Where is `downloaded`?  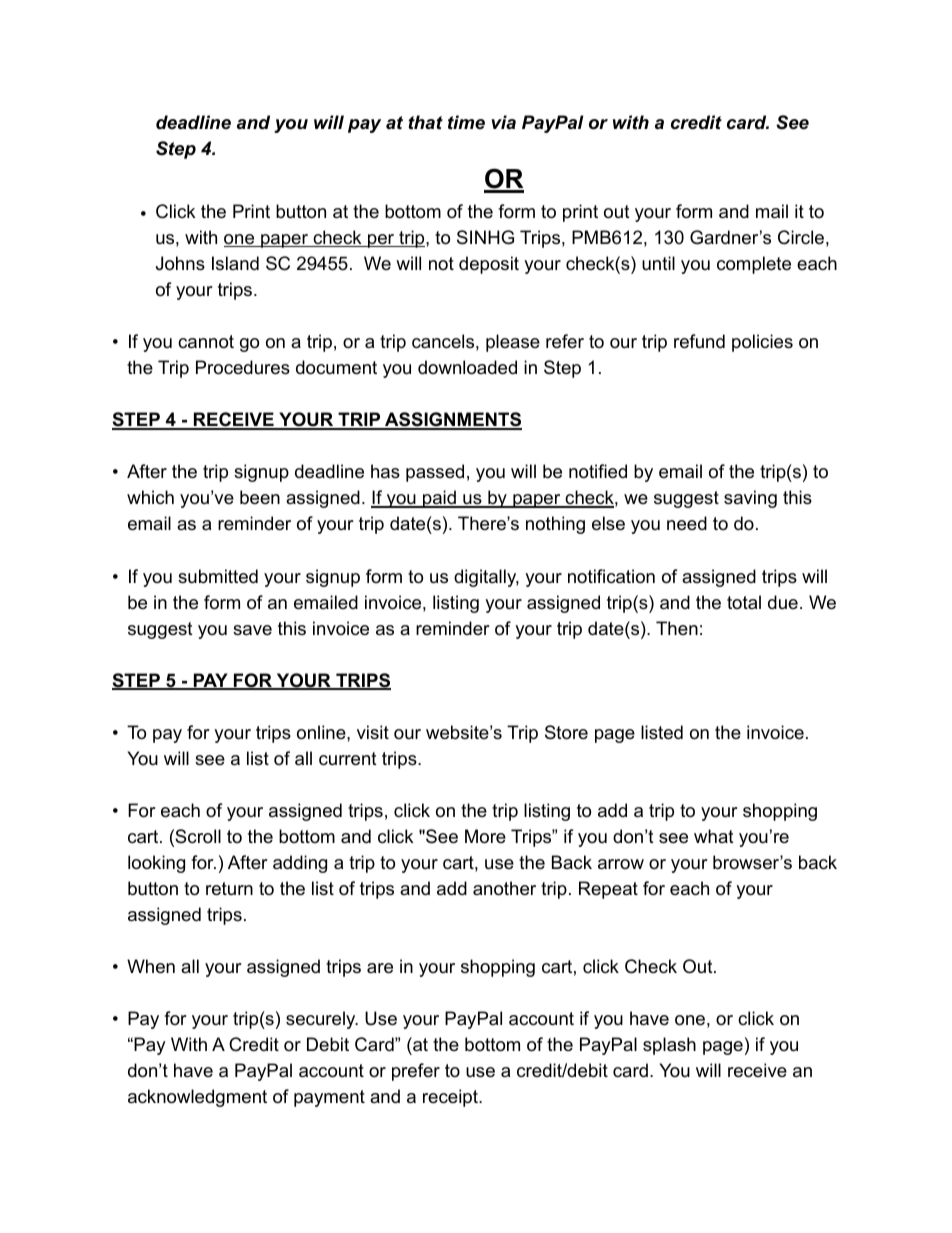 downloaded is located at coordinates (467, 367).
